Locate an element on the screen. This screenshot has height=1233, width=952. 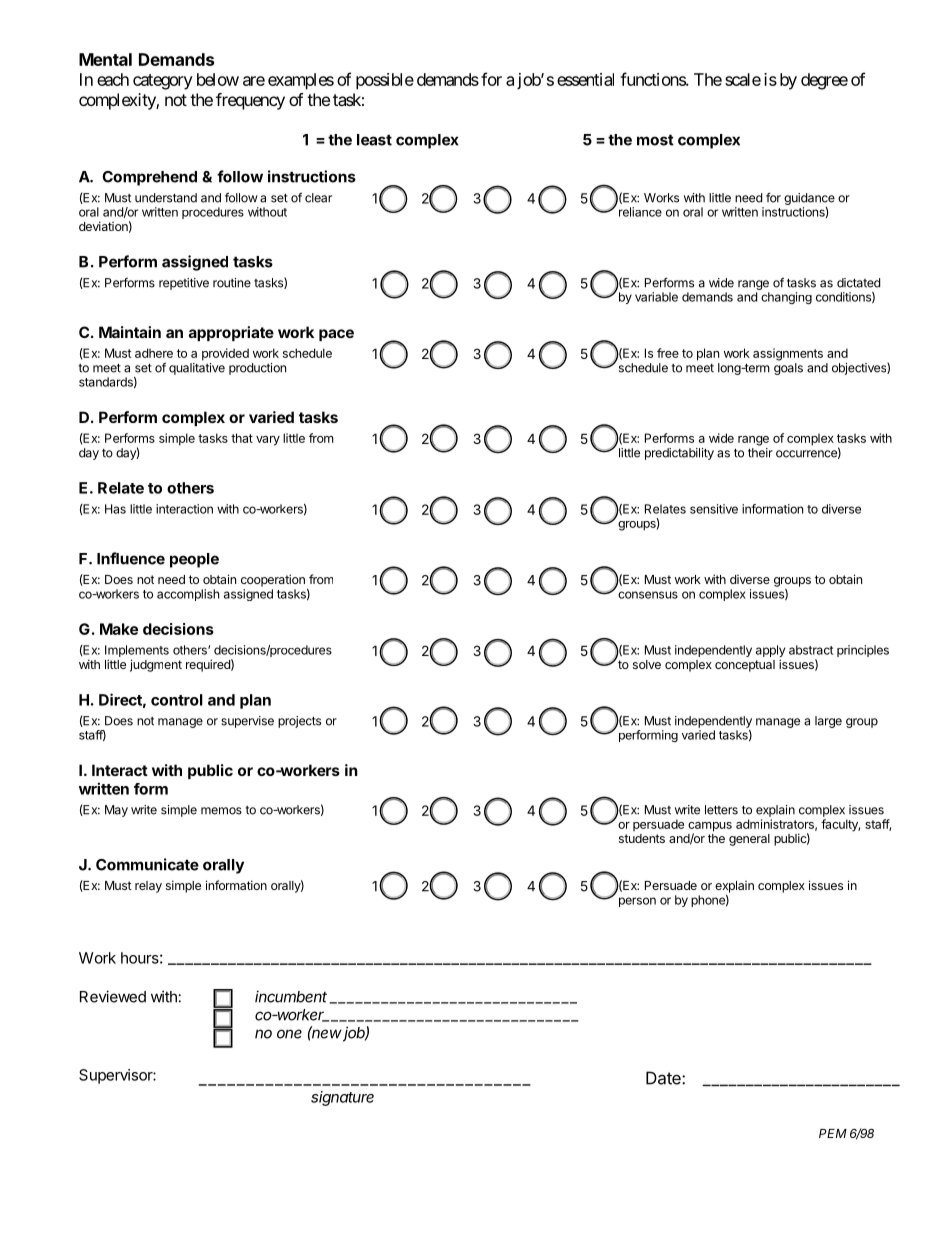
assignments is located at coordinates (788, 354).
